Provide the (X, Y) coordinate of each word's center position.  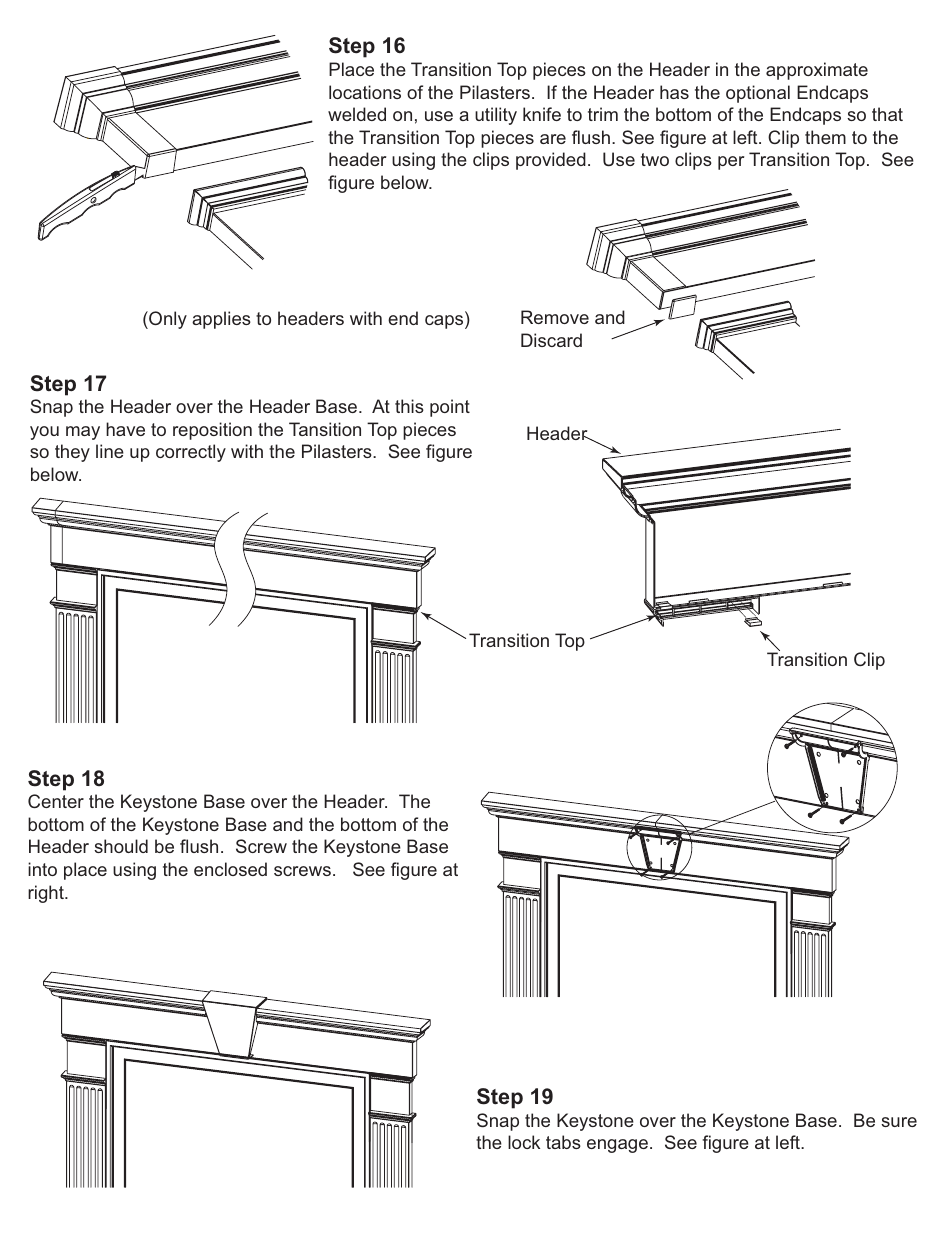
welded (357, 114)
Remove (555, 317)
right (47, 894)
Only (167, 320)
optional (758, 94)
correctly (191, 453)
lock (524, 1142)
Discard (551, 340)
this (409, 406)
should (121, 846)
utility (496, 116)
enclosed (230, 869)
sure (899, 1122)
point (450, 408)
